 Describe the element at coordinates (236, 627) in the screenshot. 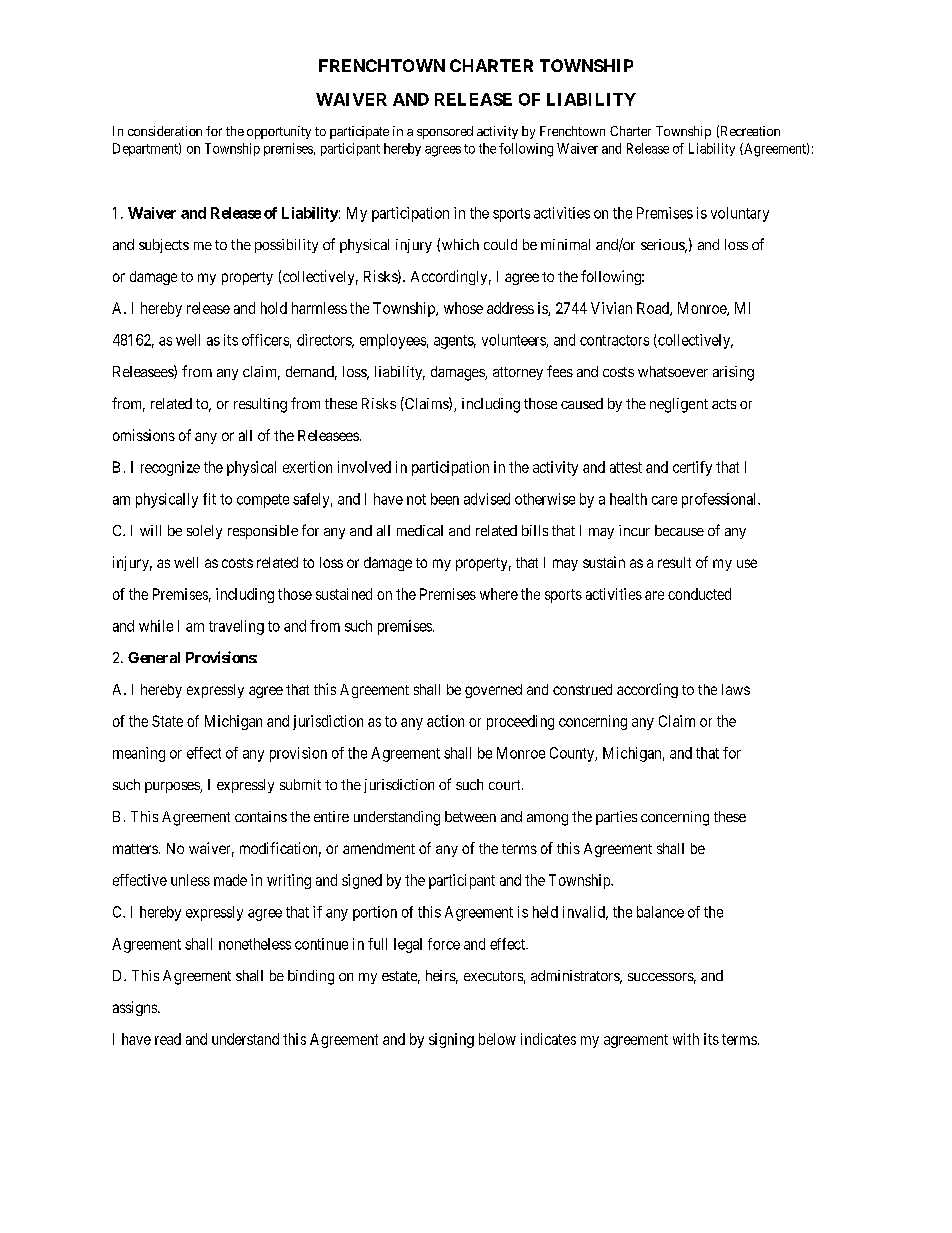

I see `traveling` at that location.
